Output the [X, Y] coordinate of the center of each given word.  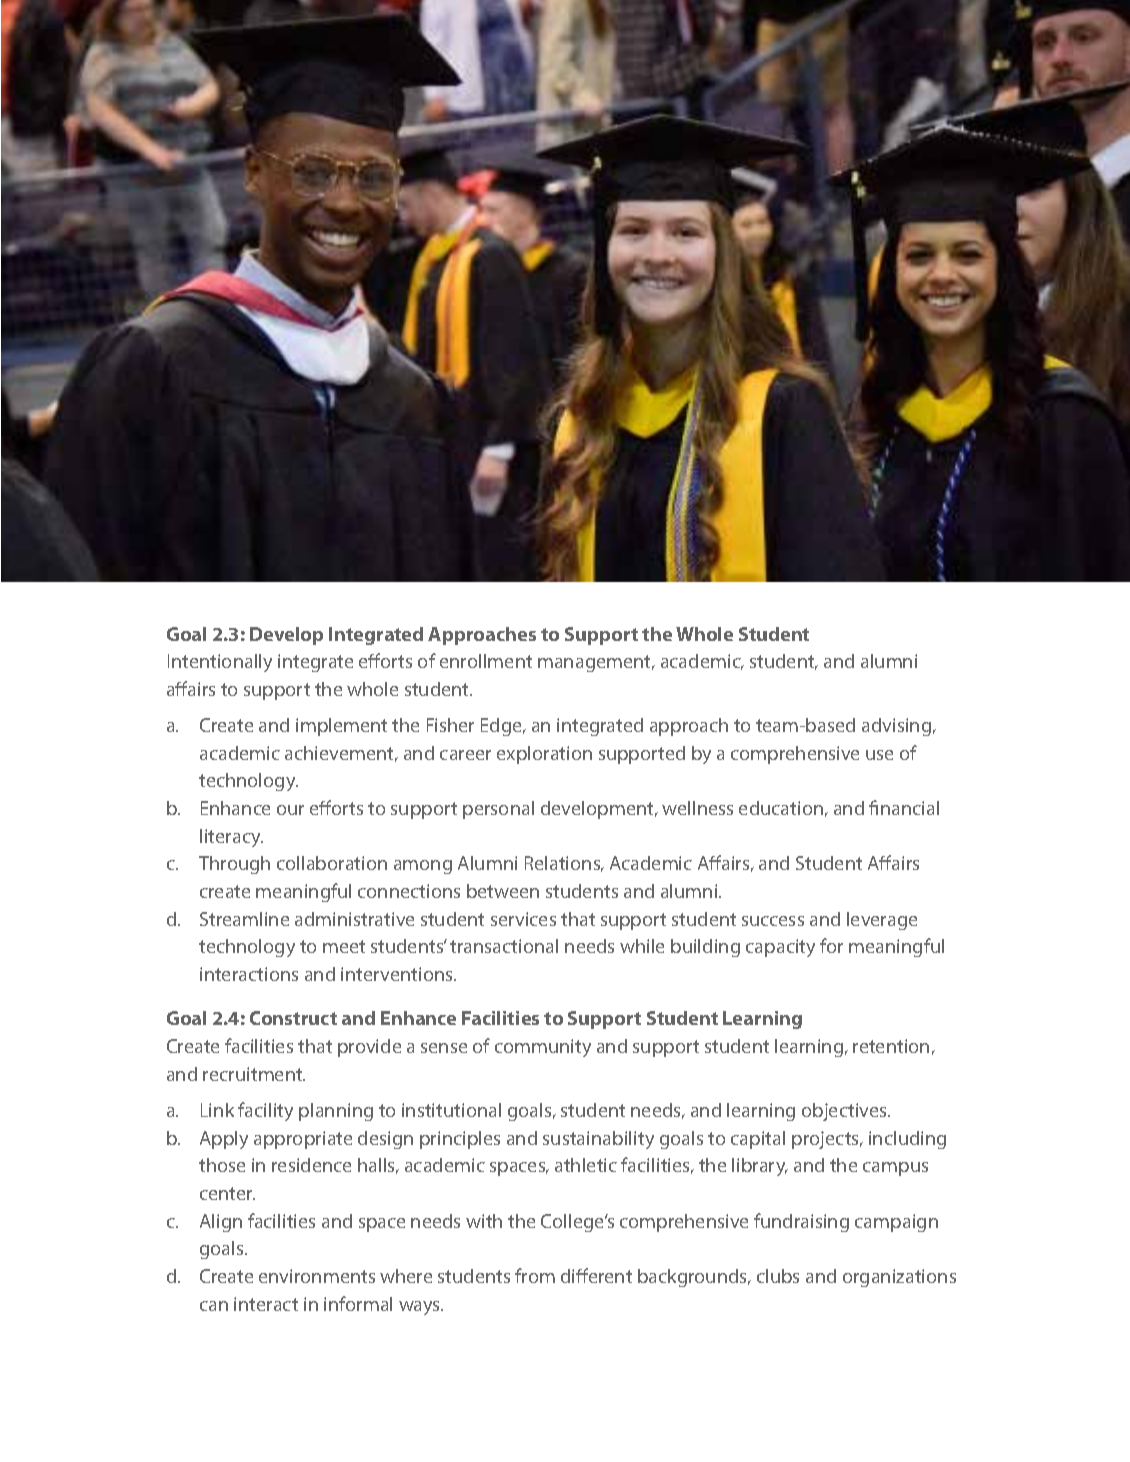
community [543, 1048]
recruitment [254, 1074]
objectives [845, 1112]
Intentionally [220, 663]
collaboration [332, 863]
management [596, 663]
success [773, 921]
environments [317, 1276]
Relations [564, 864]
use [879, 755]
